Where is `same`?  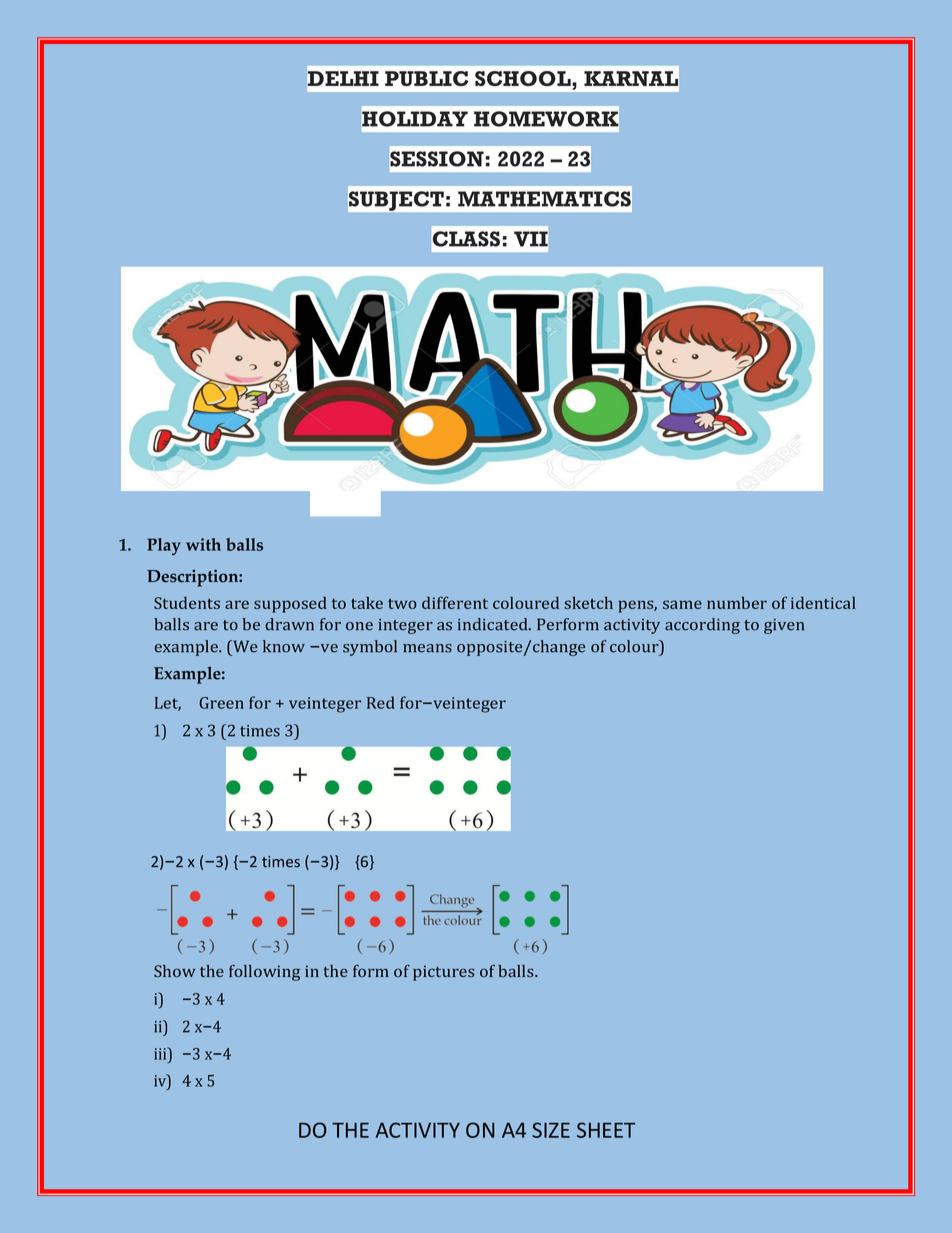 same is located at coordinates (682, 604).
